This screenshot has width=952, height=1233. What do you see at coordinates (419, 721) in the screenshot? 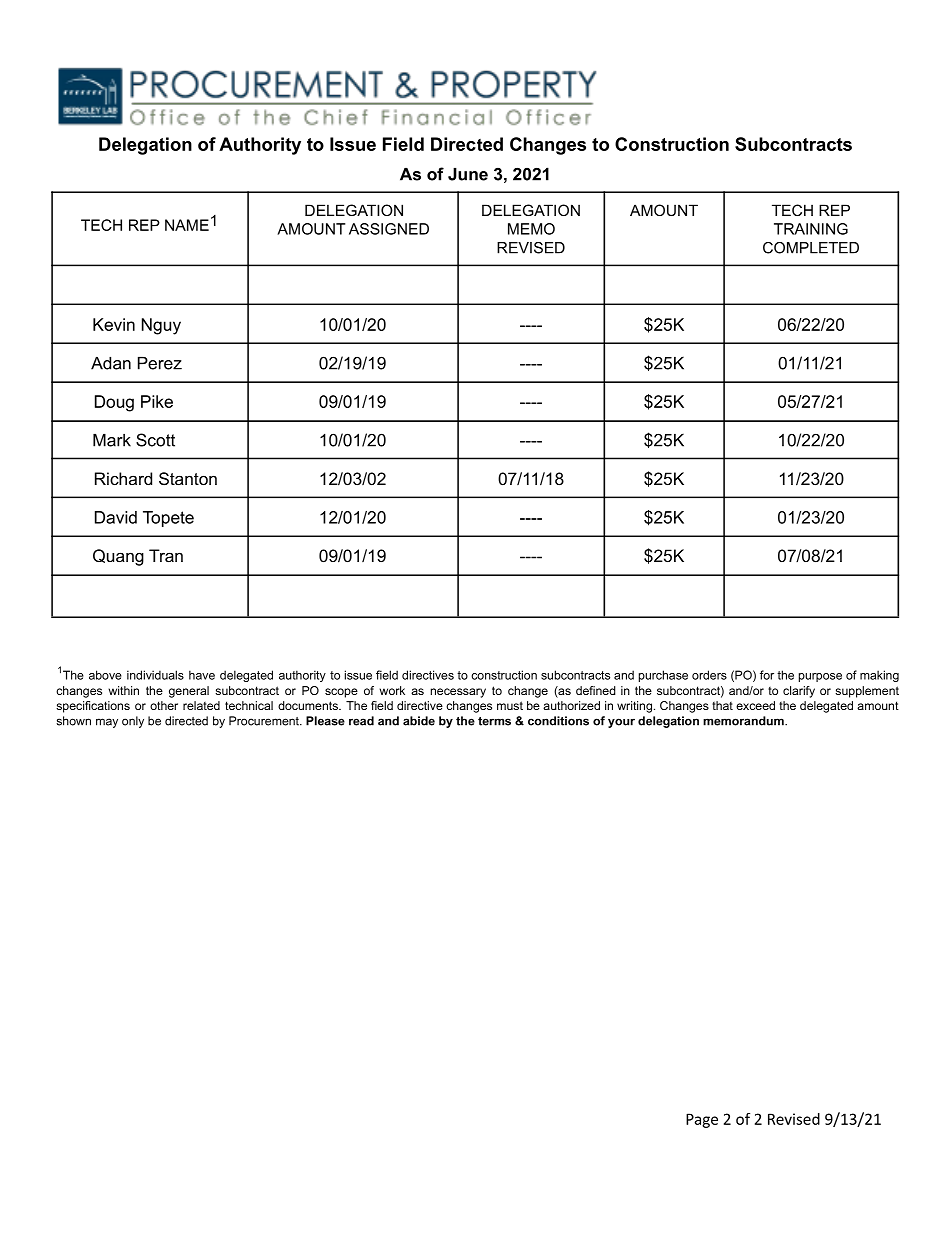
I see `abide` at bounding box center [419, 721].
